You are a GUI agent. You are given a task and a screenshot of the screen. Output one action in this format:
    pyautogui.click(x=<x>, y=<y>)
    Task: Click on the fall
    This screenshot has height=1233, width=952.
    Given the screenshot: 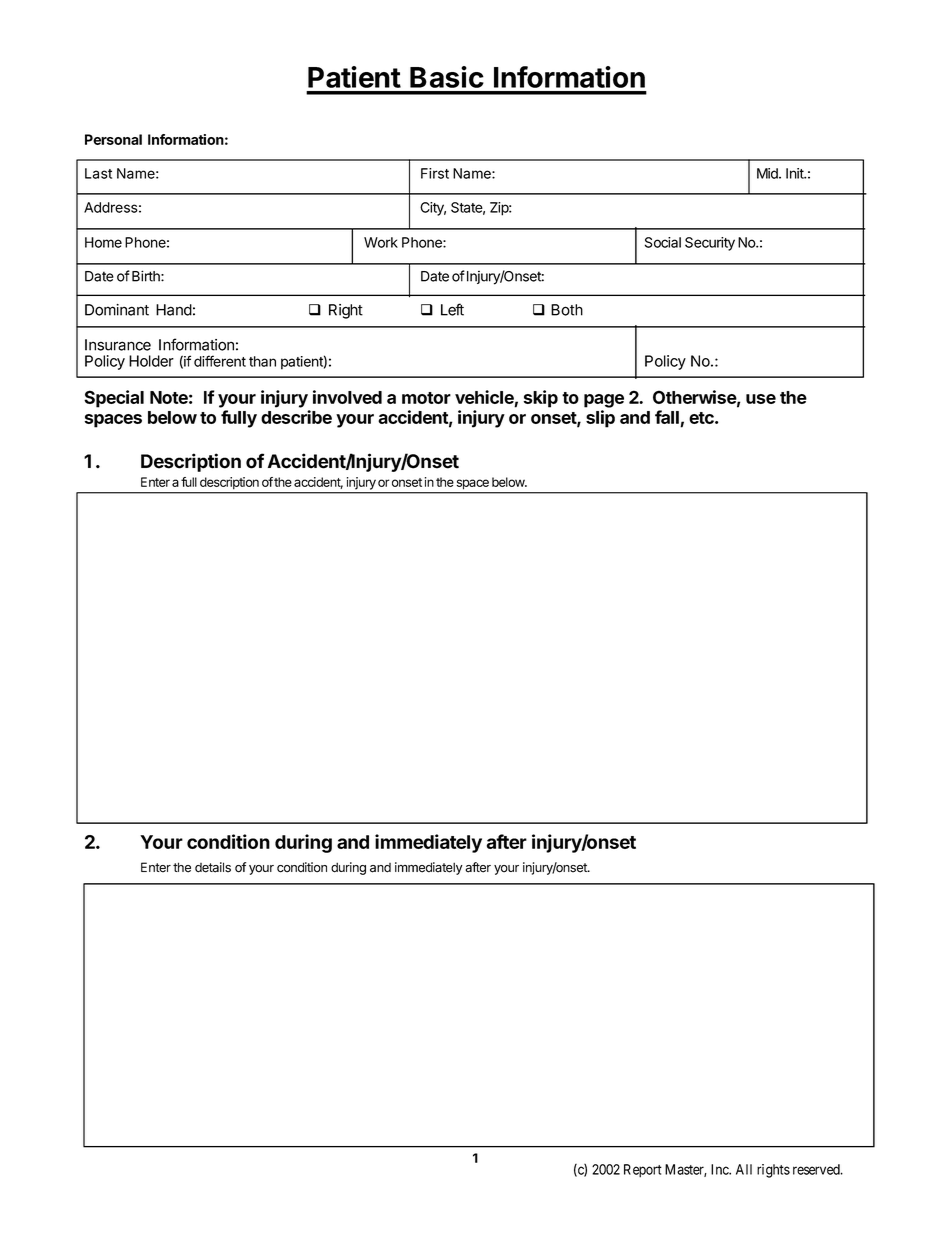 What is the action you would take?
    pyautogui.click(x=668, y=418)
